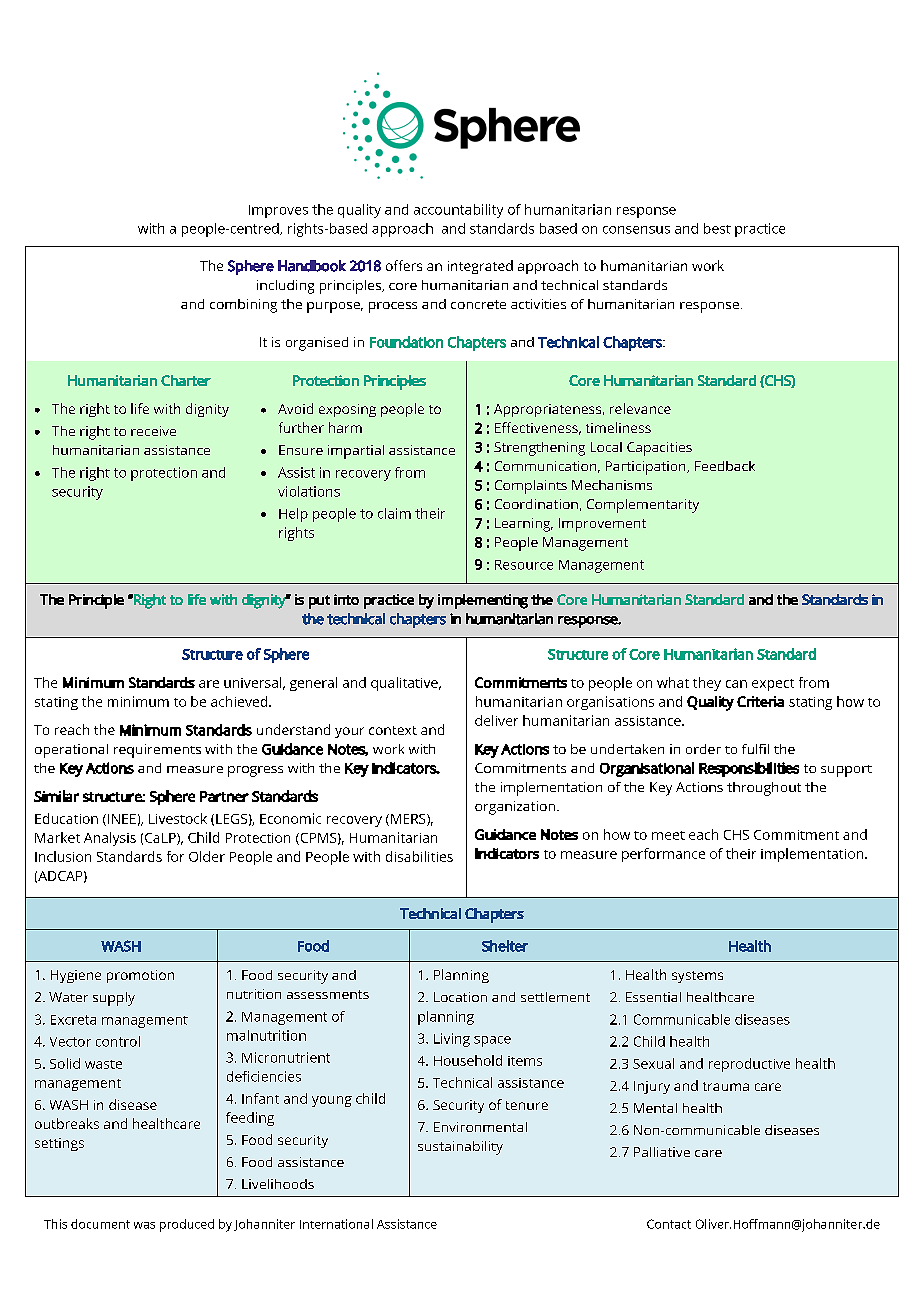 The image size is (924, 1308). Describe the element at coordinates (736, 684) in the document. I see `can` at that location.
